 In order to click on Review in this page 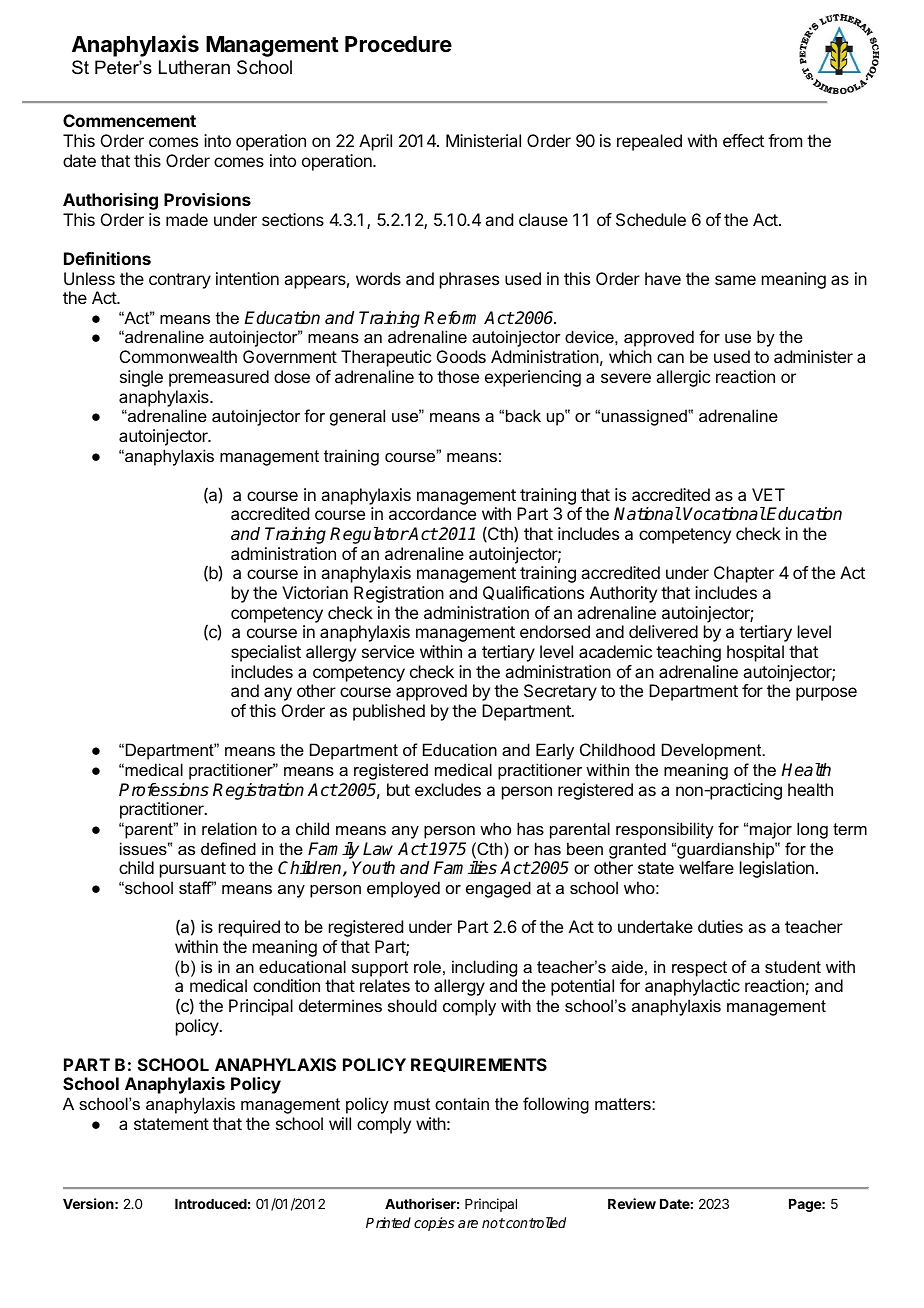, I will do `click(632, 1203)`.
